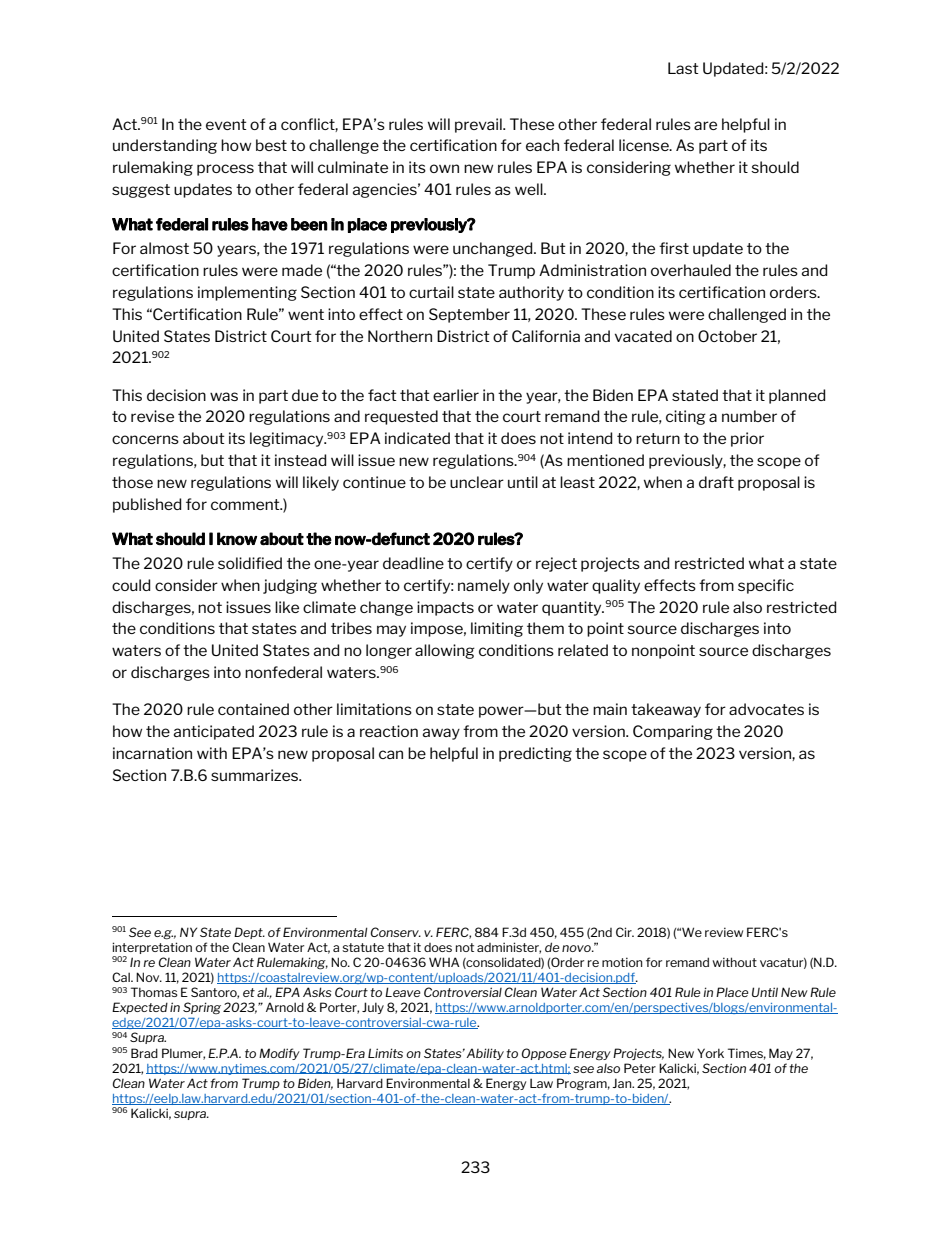  What do you see at coordinates (249, 933) in the image?
I see `Dept` at bounding box center [249, 933].
